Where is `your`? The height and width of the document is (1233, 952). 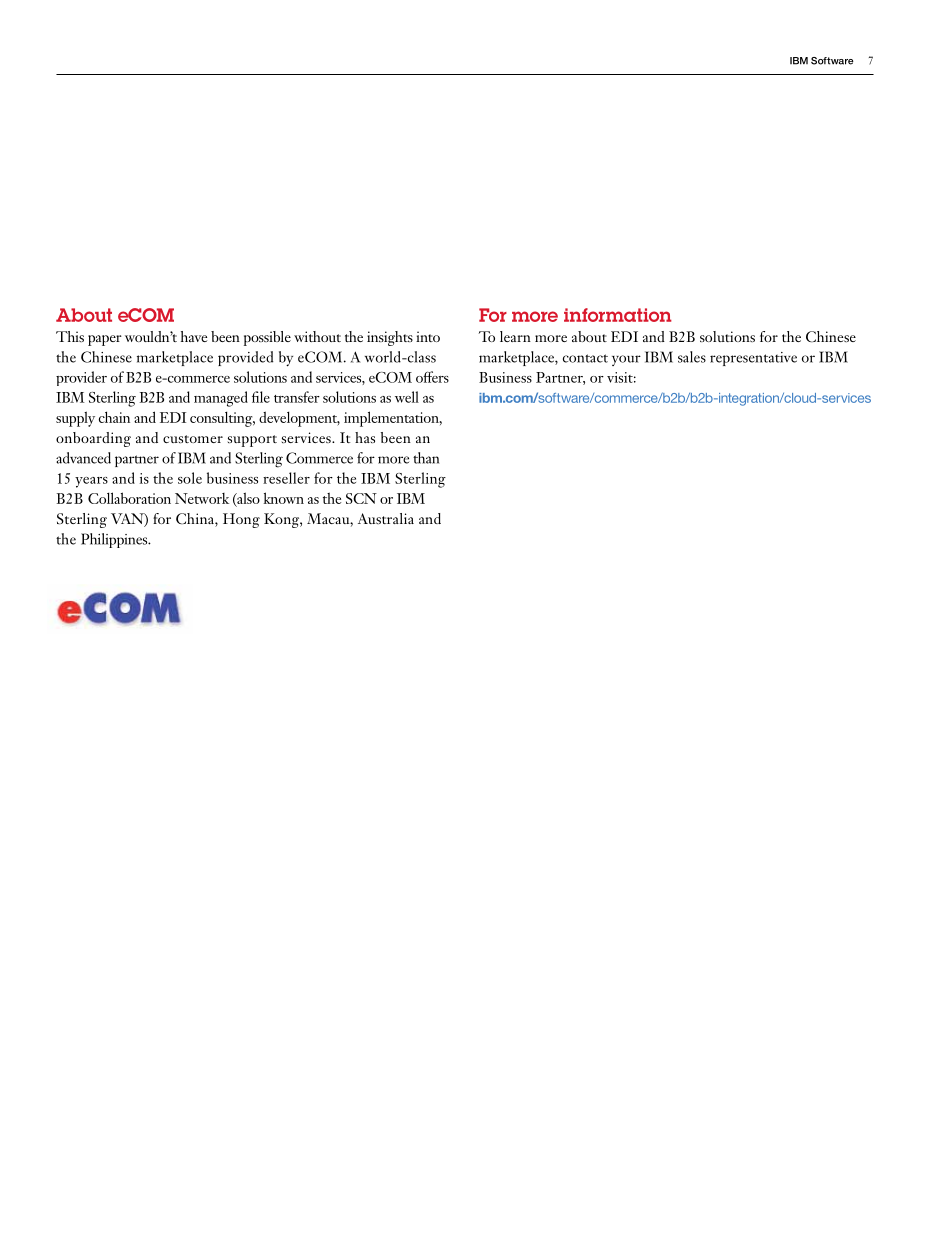 your is located at coordinates (626, 360).
